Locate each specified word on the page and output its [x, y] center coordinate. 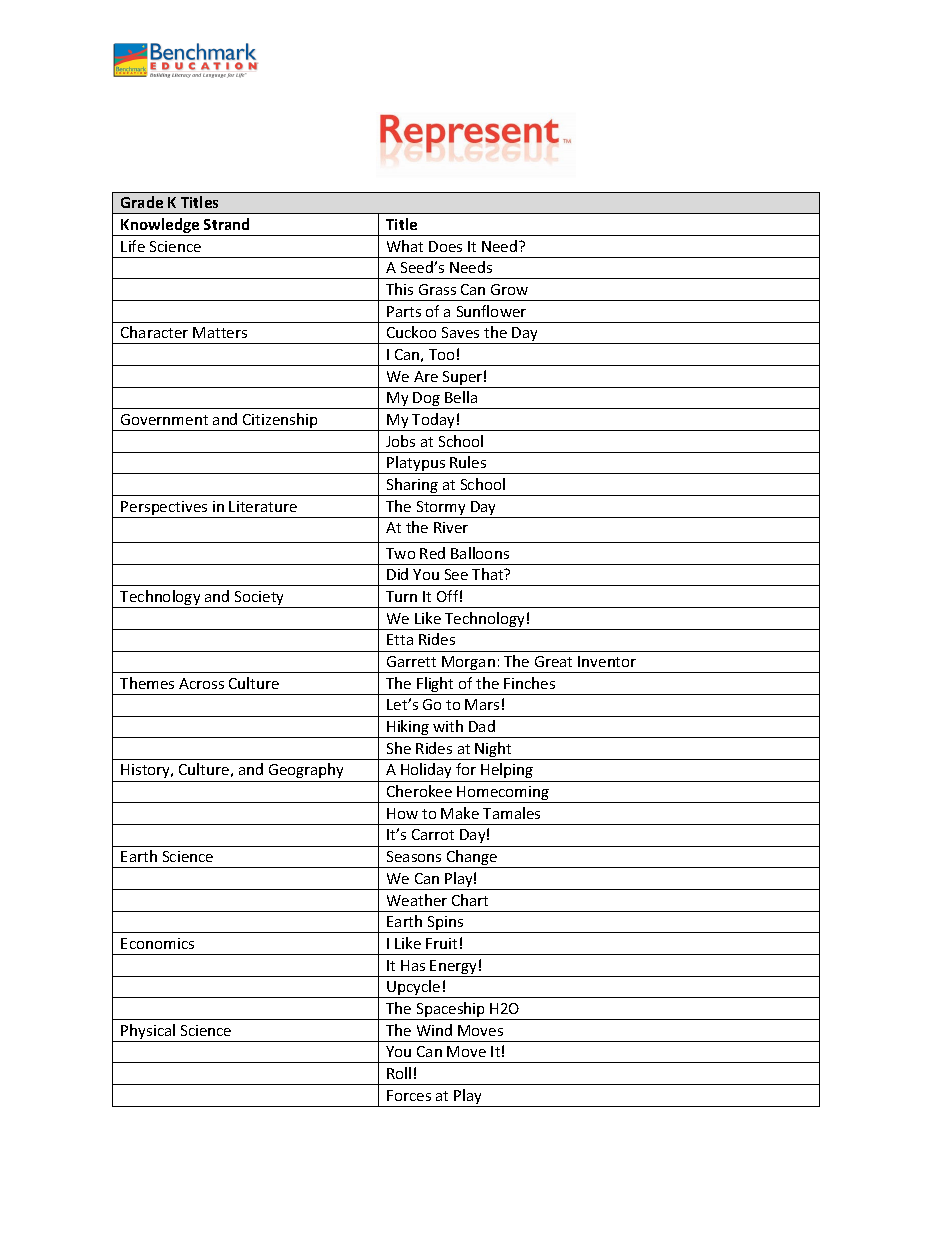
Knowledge [160, 227]
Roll [399, 1073]
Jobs [400, 441]
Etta [400, 639]
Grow [509, 289]
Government [164, 419]
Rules [468, 462]
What [405, 246]
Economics [157, 943]
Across [201, 683]
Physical [149, 1033]
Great [553, 661]
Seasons [414, 856]
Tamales [511, 813]
